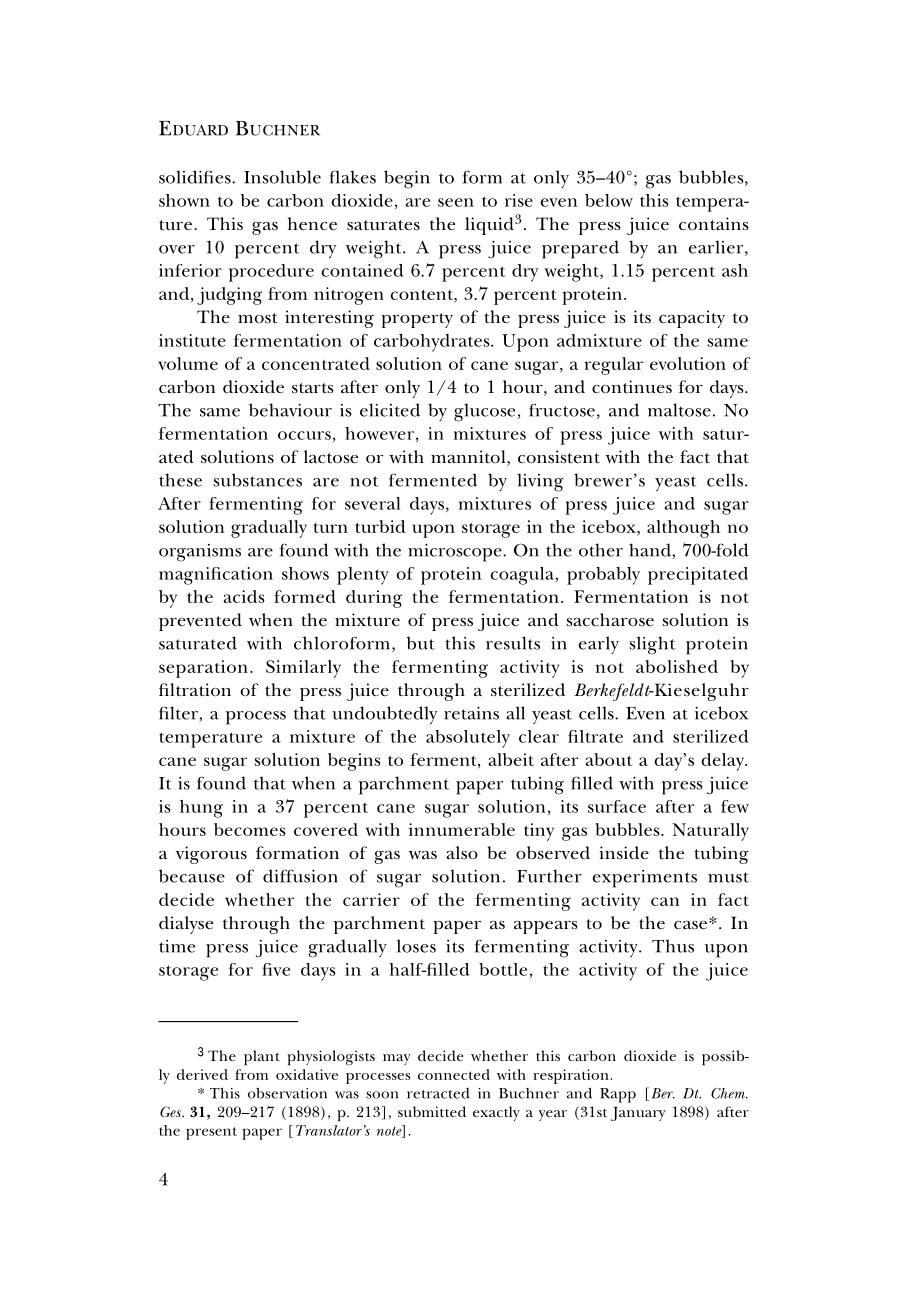  I want to click on solidifies, so click(196, 177).
